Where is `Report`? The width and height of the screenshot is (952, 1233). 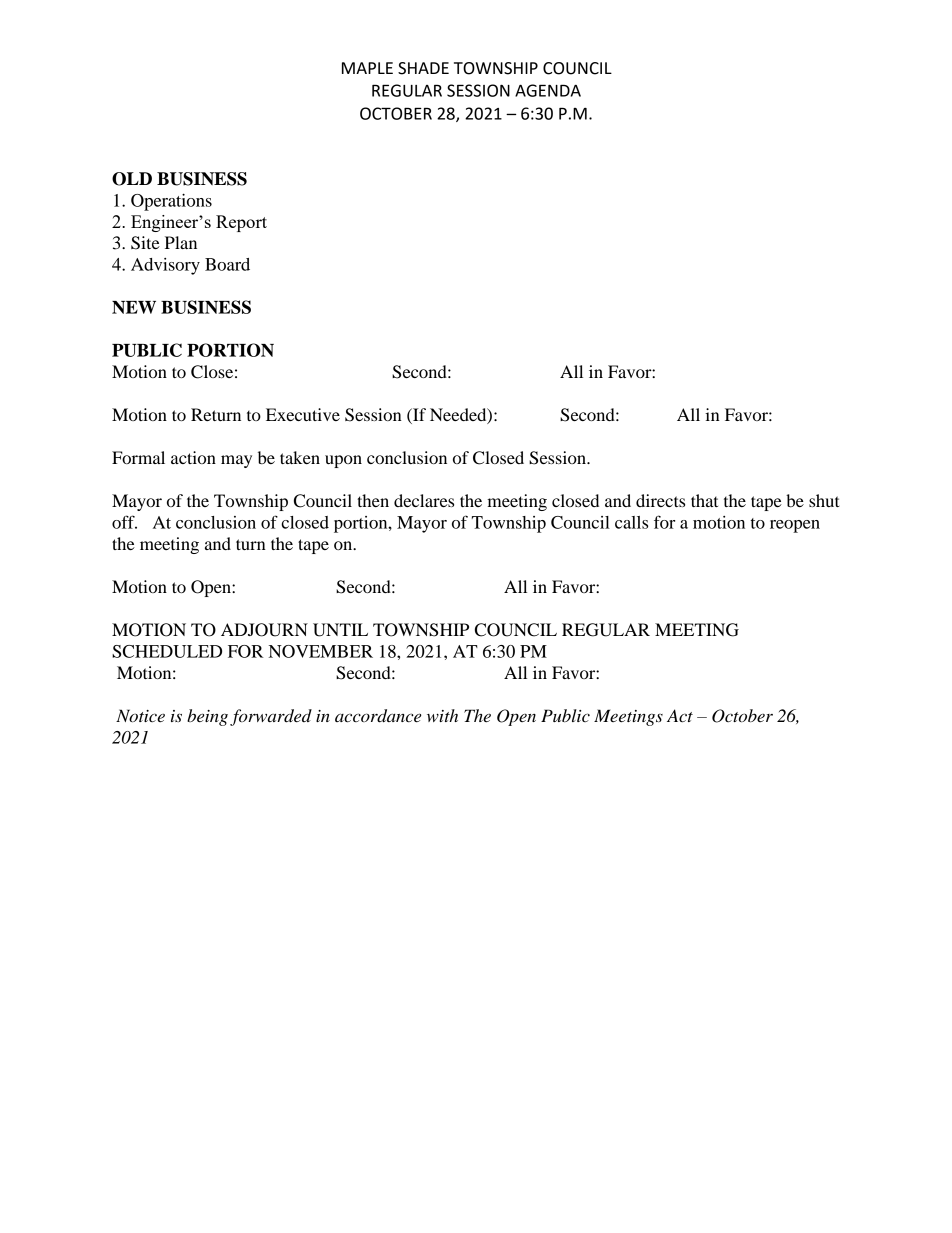 Report is located at coordinates (241, 223).
